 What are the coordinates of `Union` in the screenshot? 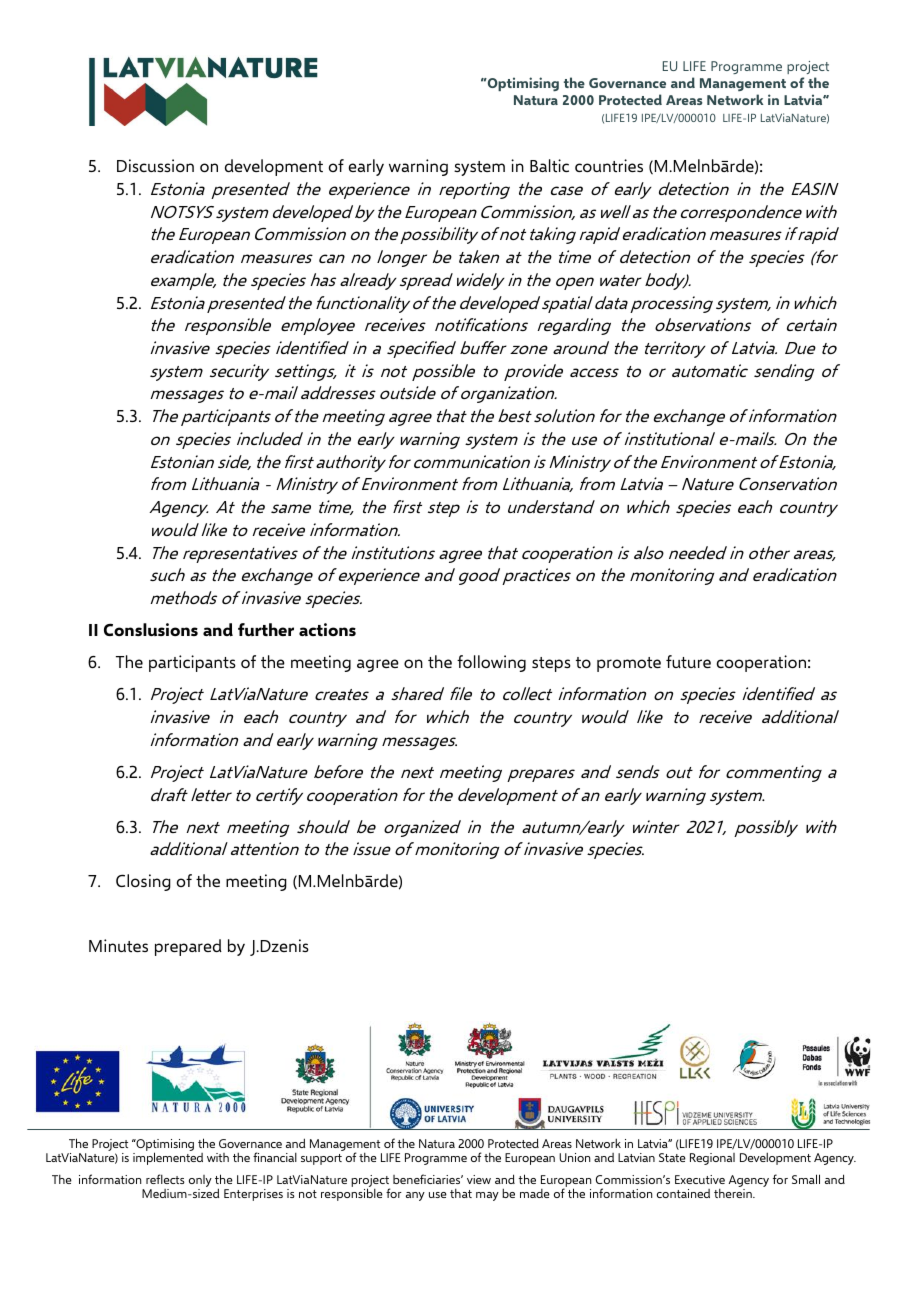 It's located at (574, 1157).
